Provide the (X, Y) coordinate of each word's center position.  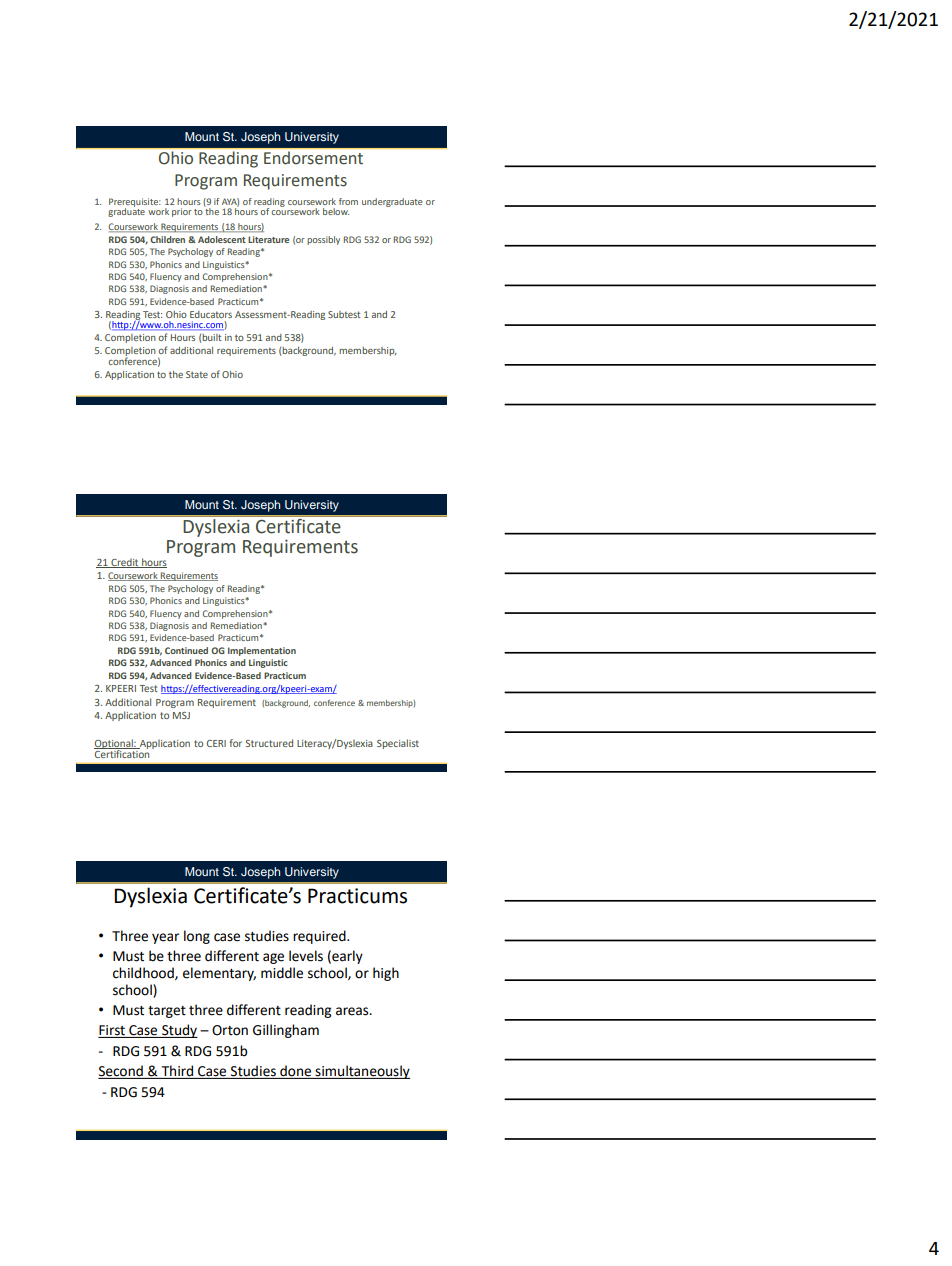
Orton (230, 1030)
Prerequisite (135, 203)
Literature (268, 239)
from (348, 201)
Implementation (262, 651)
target (167, 1012)
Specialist (398, 744)
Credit (125, 563)
